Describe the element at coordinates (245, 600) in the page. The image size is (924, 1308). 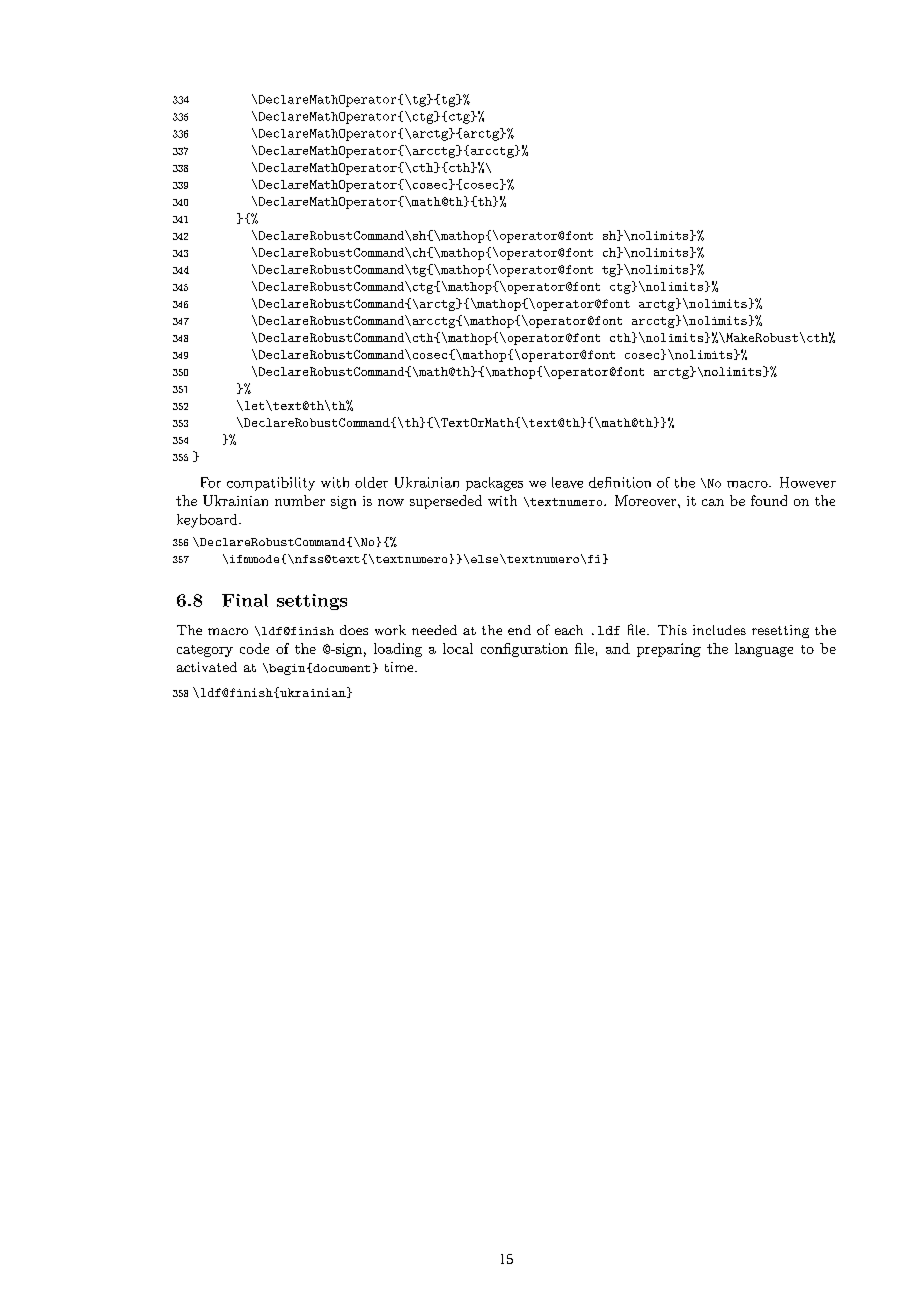
I see `Final` at that location.
